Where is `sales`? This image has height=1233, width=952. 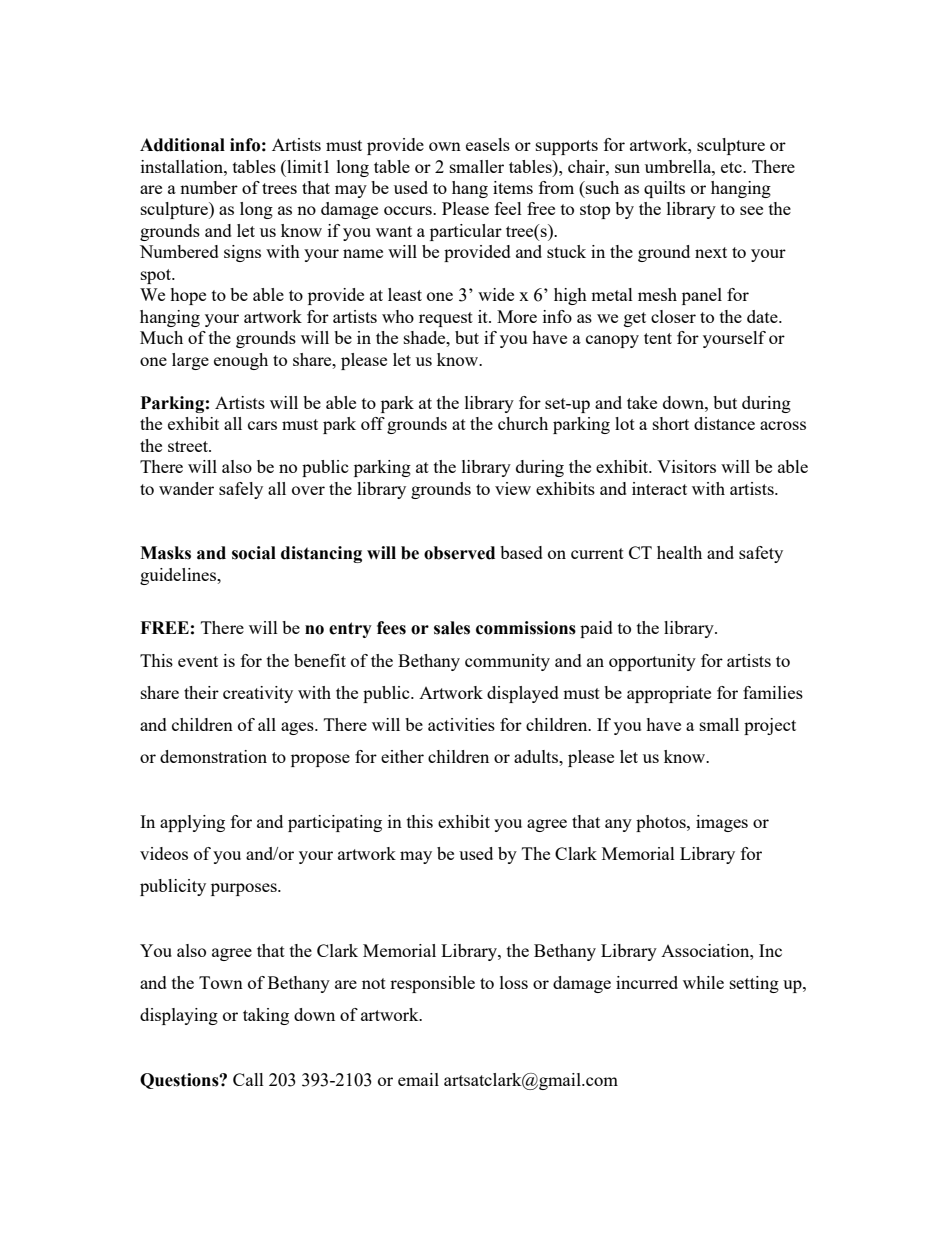
sales is located at coordinates (452, 628).
